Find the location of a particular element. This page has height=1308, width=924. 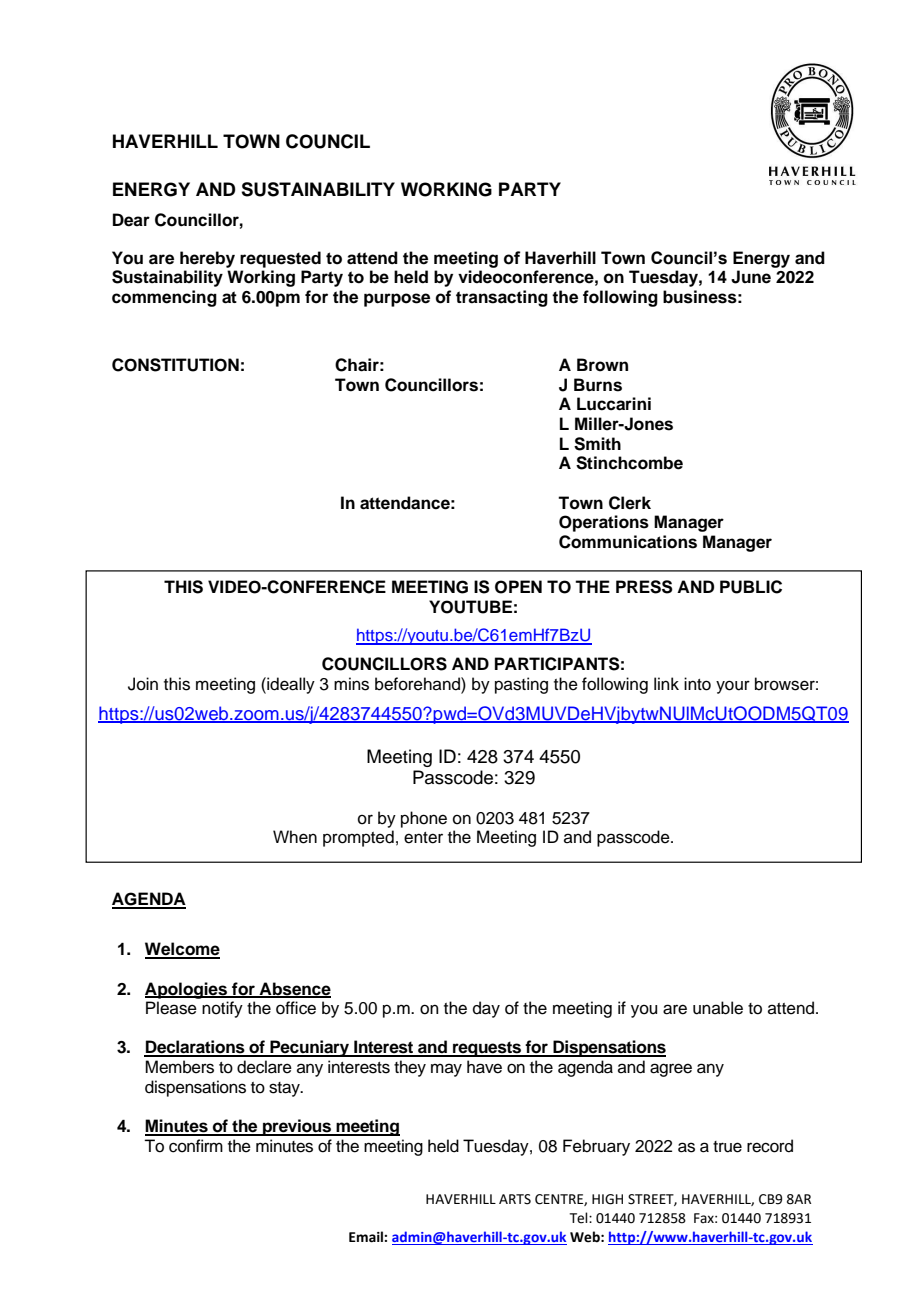

confirm is located at coordinates (196, 1146).
